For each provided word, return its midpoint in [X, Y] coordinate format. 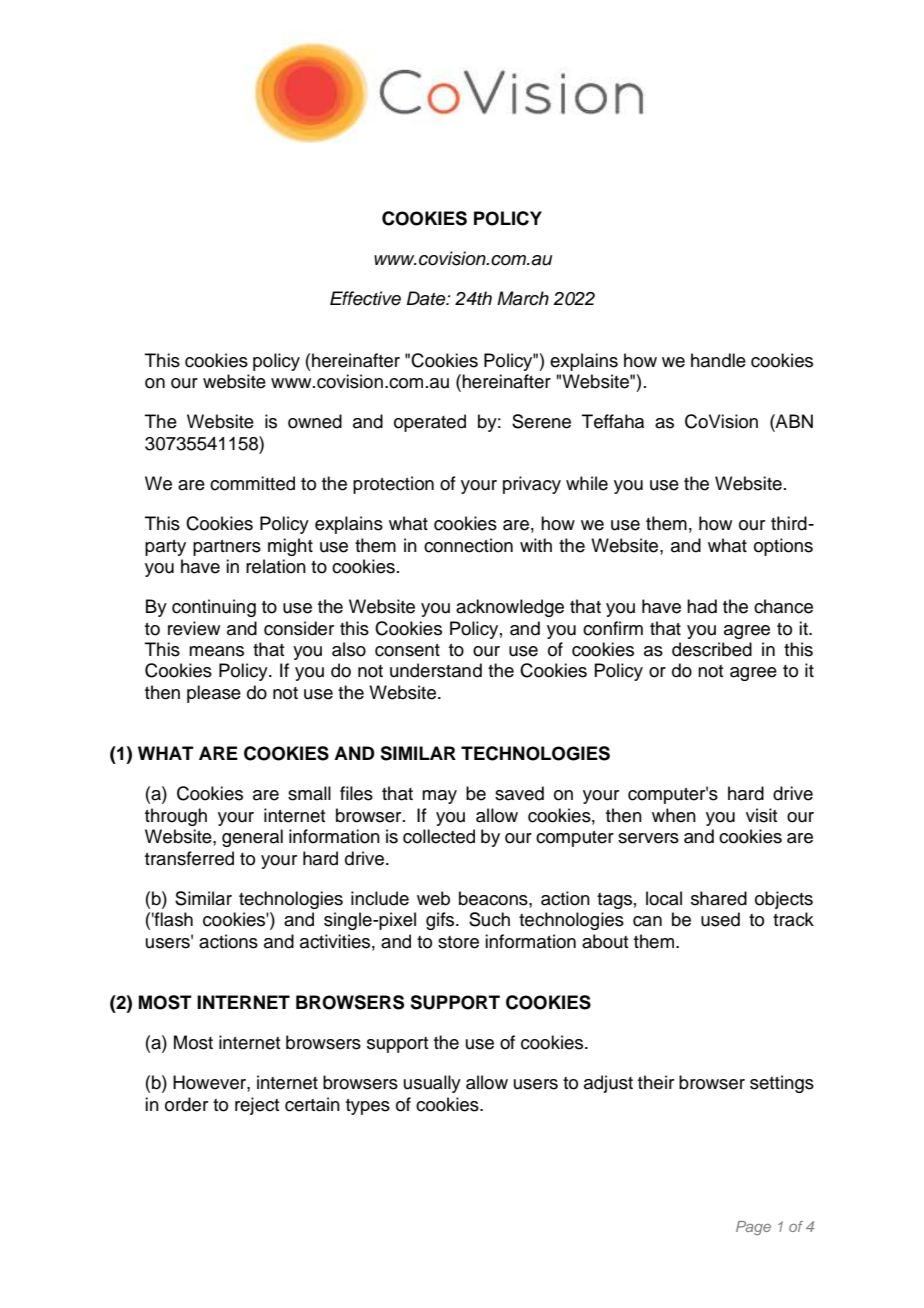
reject [257, 1106]
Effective [365, 298]
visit [761, 815]
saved [519, 793]
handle [718, 360]
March [523, 298]
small [309, 793]
